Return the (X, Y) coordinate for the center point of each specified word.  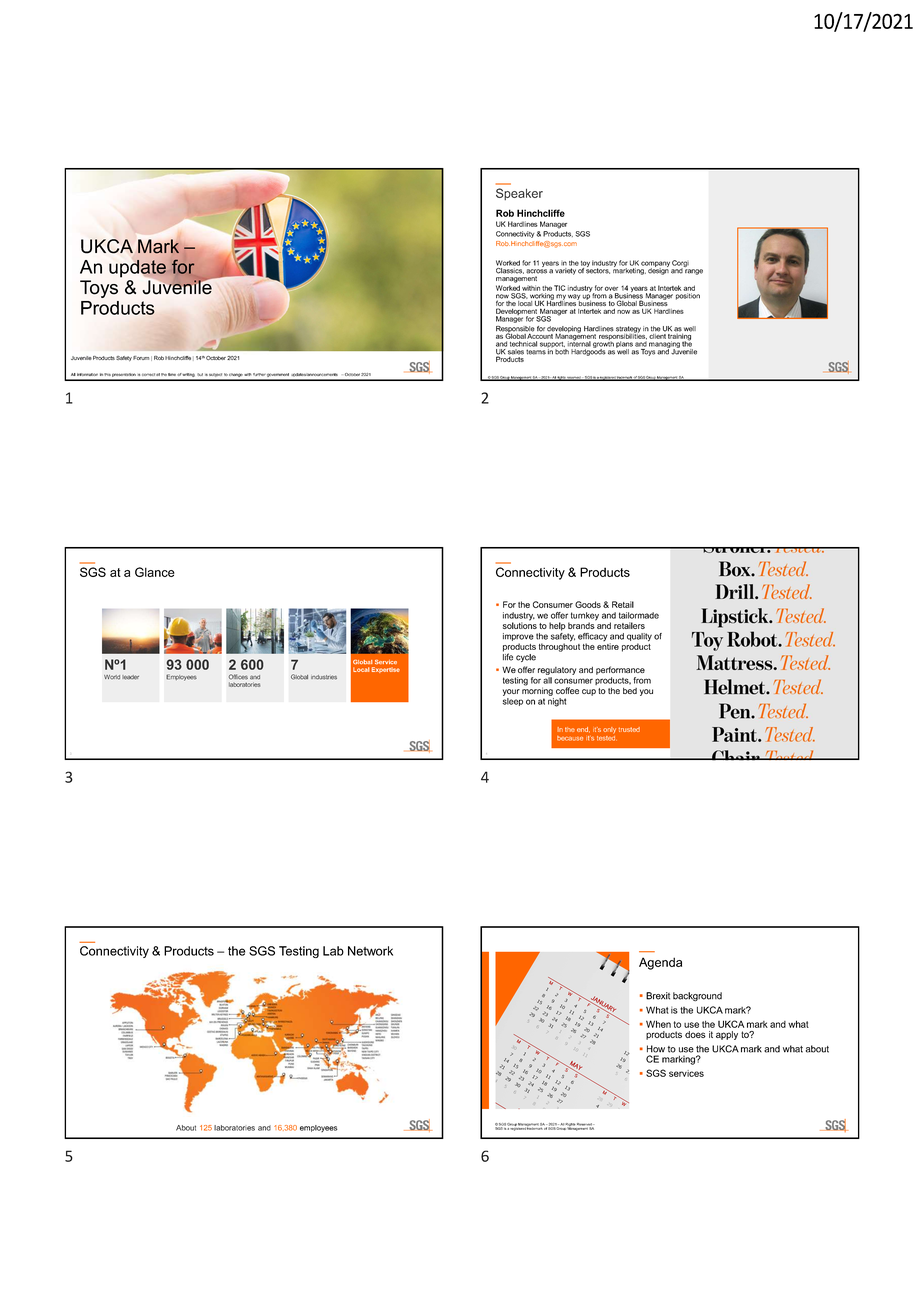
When (658, 1024)
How (656, 1049)
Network (370, 951)
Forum (141, 358)
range (694, 272)
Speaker (519, 194)
